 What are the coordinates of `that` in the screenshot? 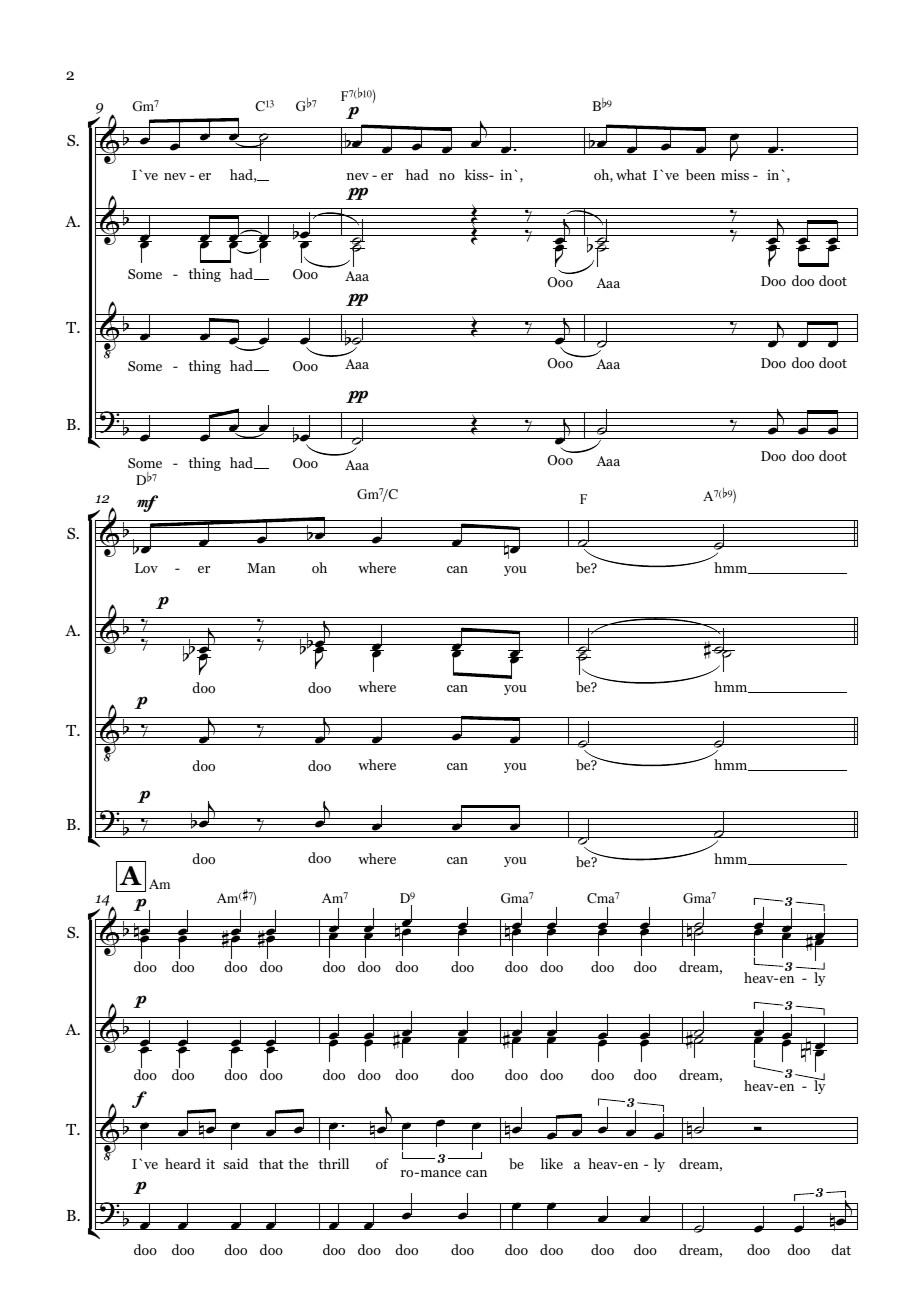 It's located at (271, 1163).
